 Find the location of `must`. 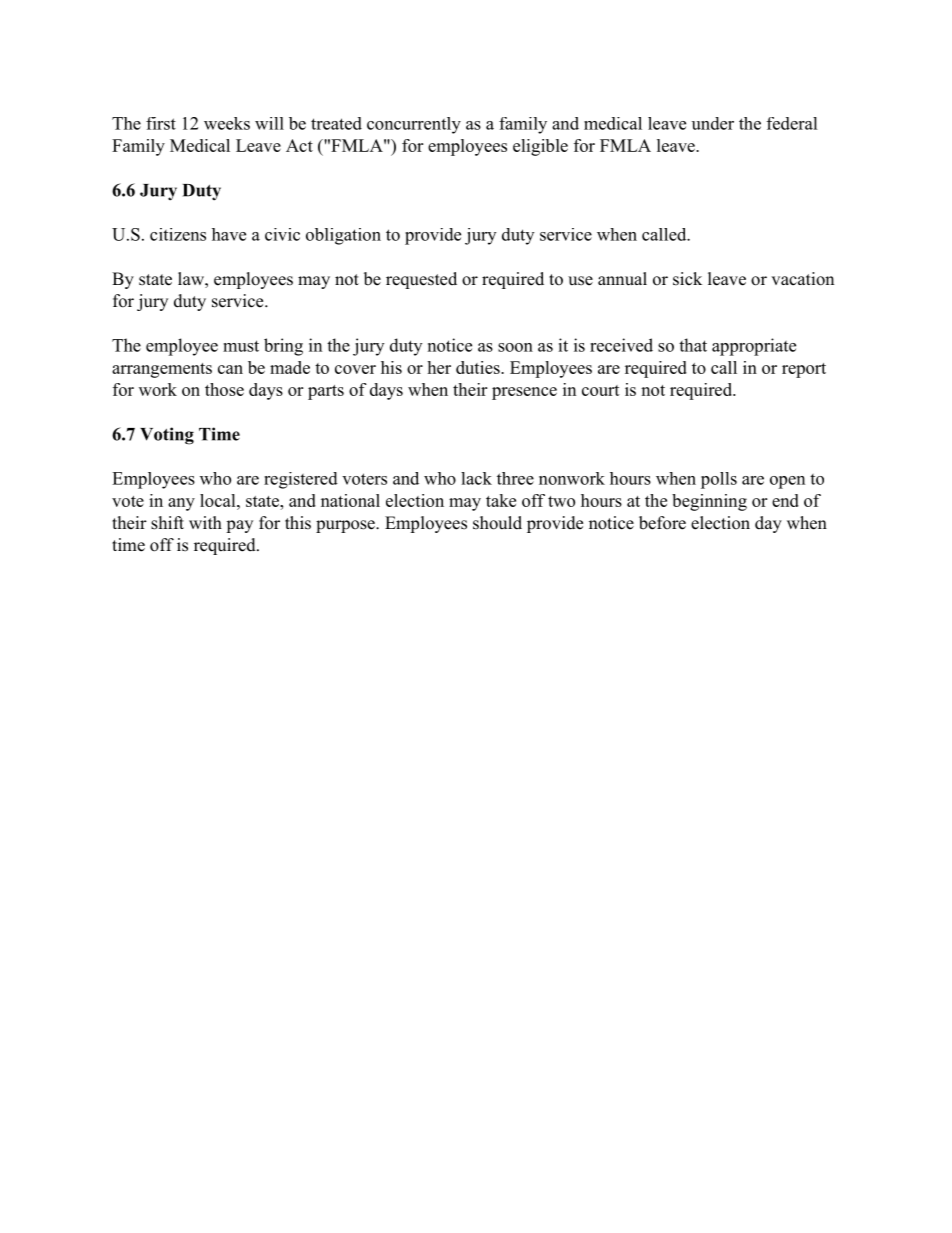

must is located at coordinates (241, 346).
